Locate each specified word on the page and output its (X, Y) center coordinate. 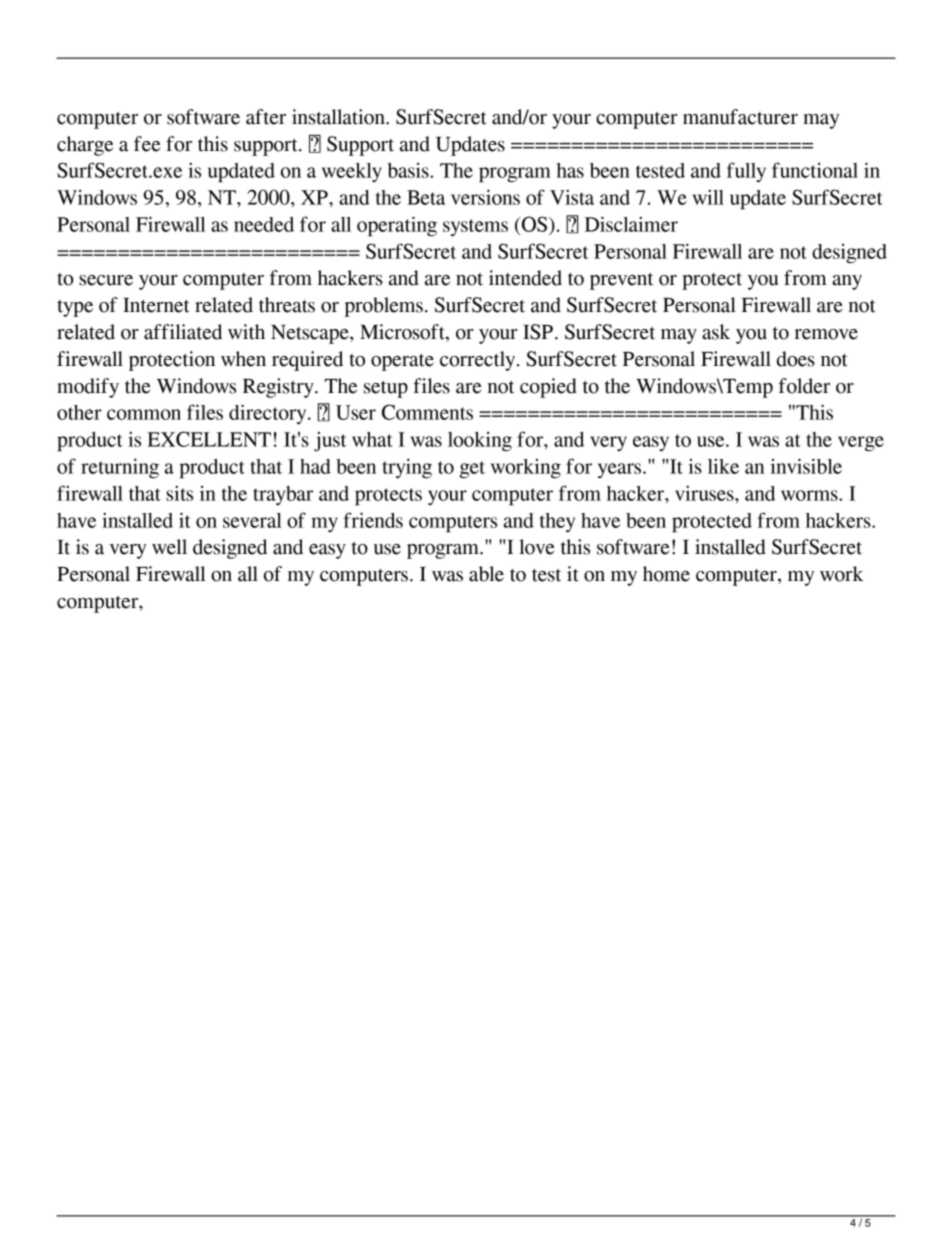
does (796, 359)
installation (339, 117)
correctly (479, 361)
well (169, 547)
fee (147, 144)
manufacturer (740, 117)
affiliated (183, 332)
